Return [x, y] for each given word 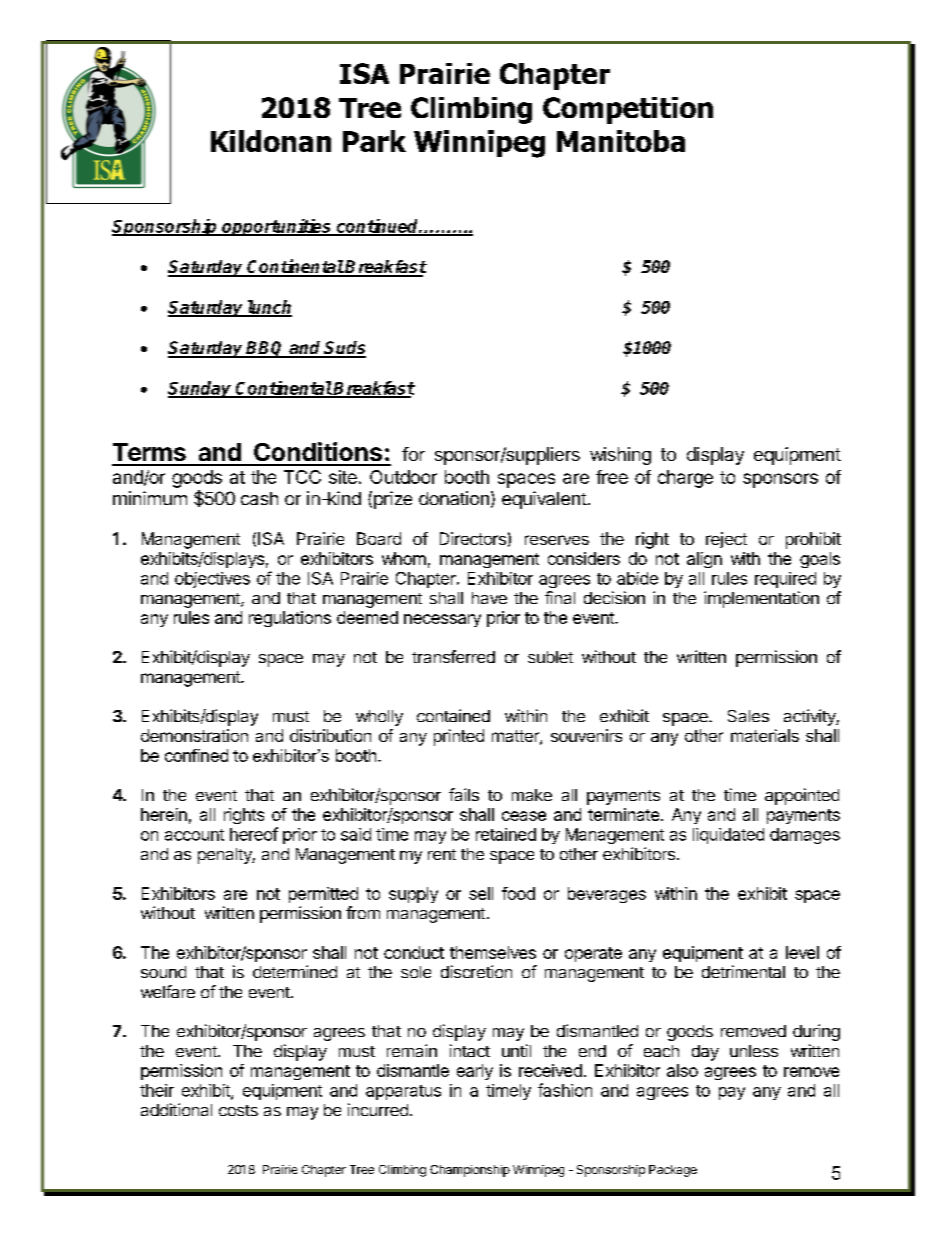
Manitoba [621, 141]
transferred [453, 656]
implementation [761, 599]
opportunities [277, 227]
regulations [290, 619]
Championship [470, 1171]
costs [238, 1110]
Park [374, 141]
